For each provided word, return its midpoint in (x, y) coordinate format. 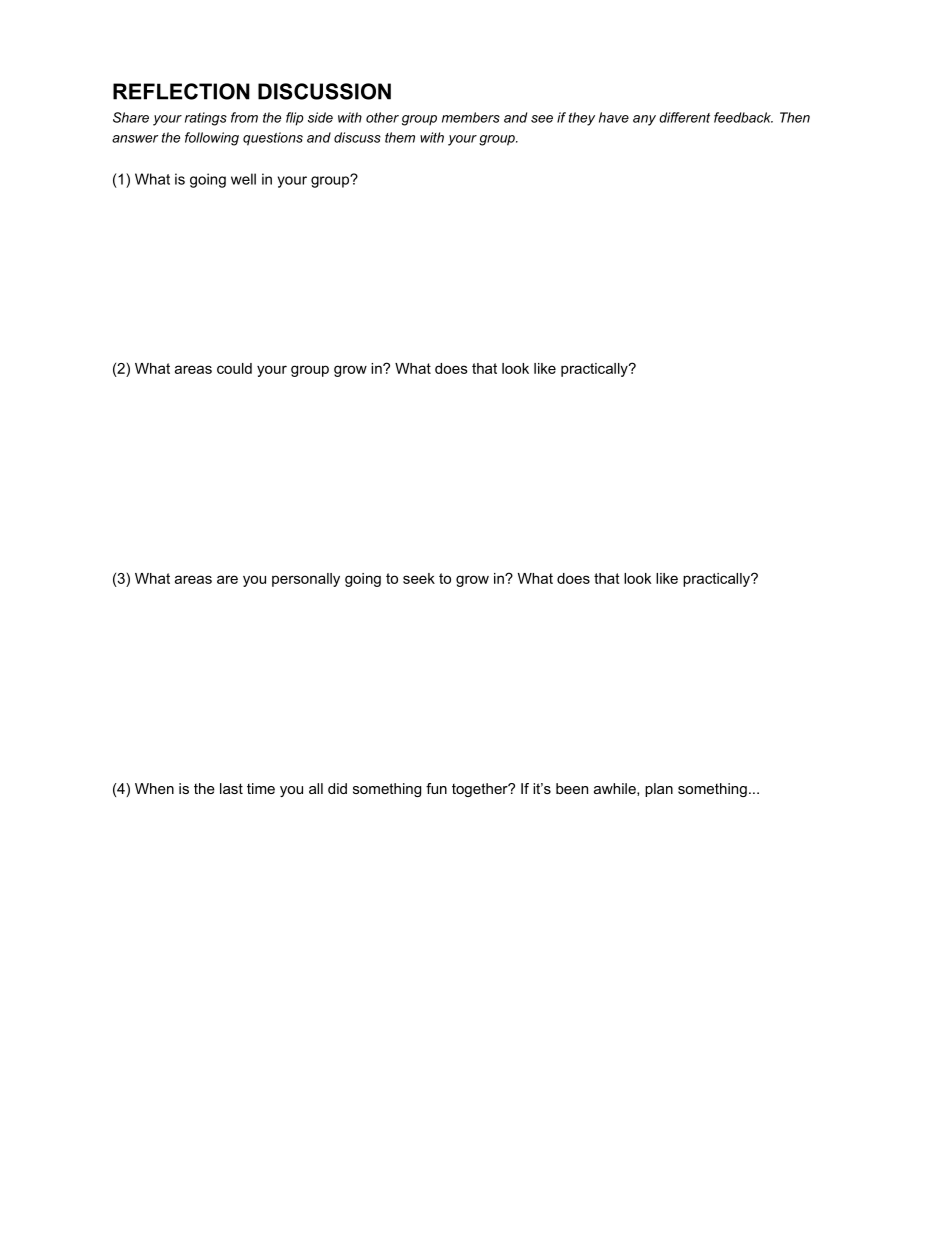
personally (306, 580)
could (234, 368)
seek (419, 578)
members (471, 117)
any (644, 120)
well (243, 179)
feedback (743, 117)
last (231, 788)
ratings (206, 119)
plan (659, 790)
